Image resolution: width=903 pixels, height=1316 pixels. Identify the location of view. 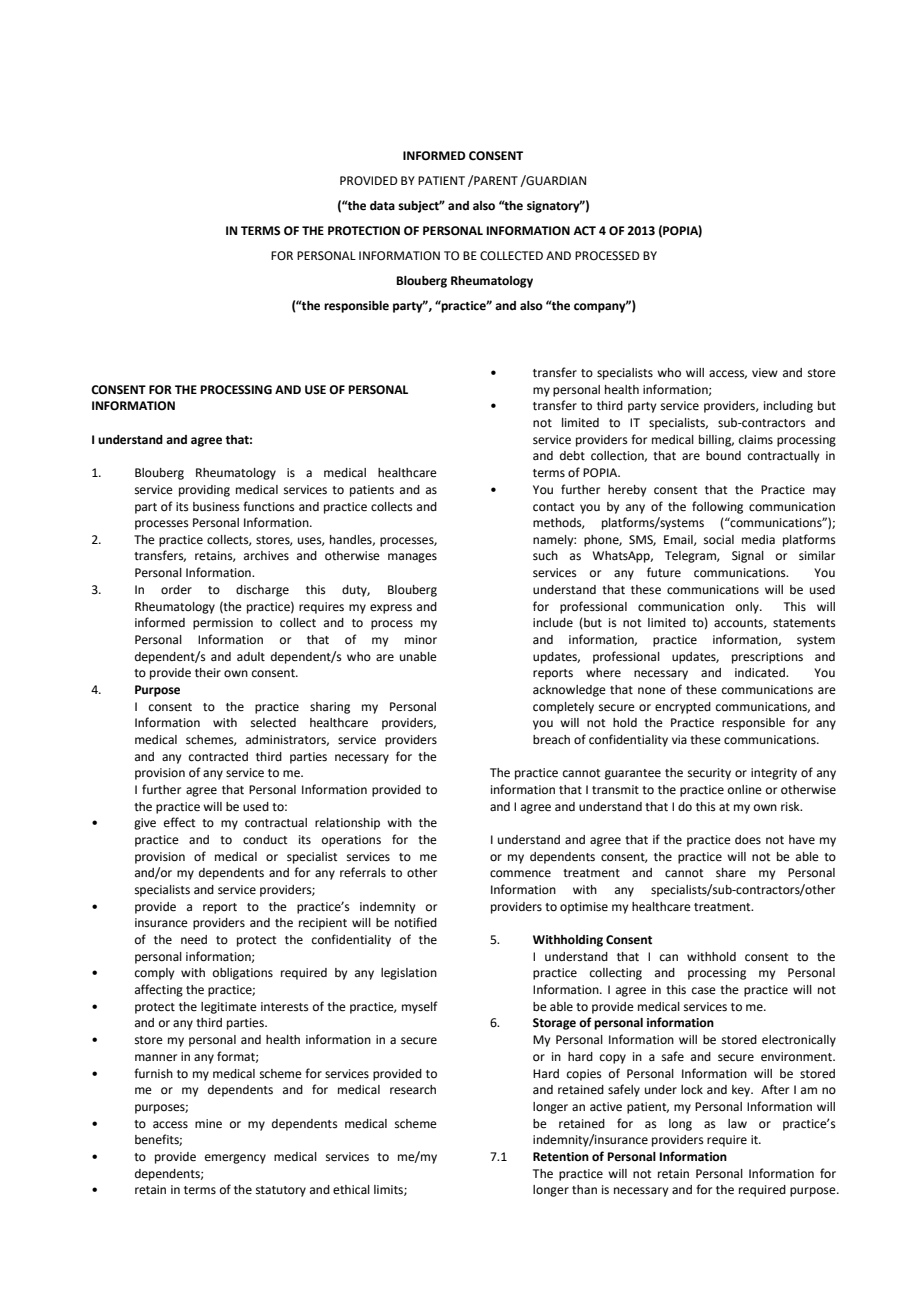
(765, 372).
